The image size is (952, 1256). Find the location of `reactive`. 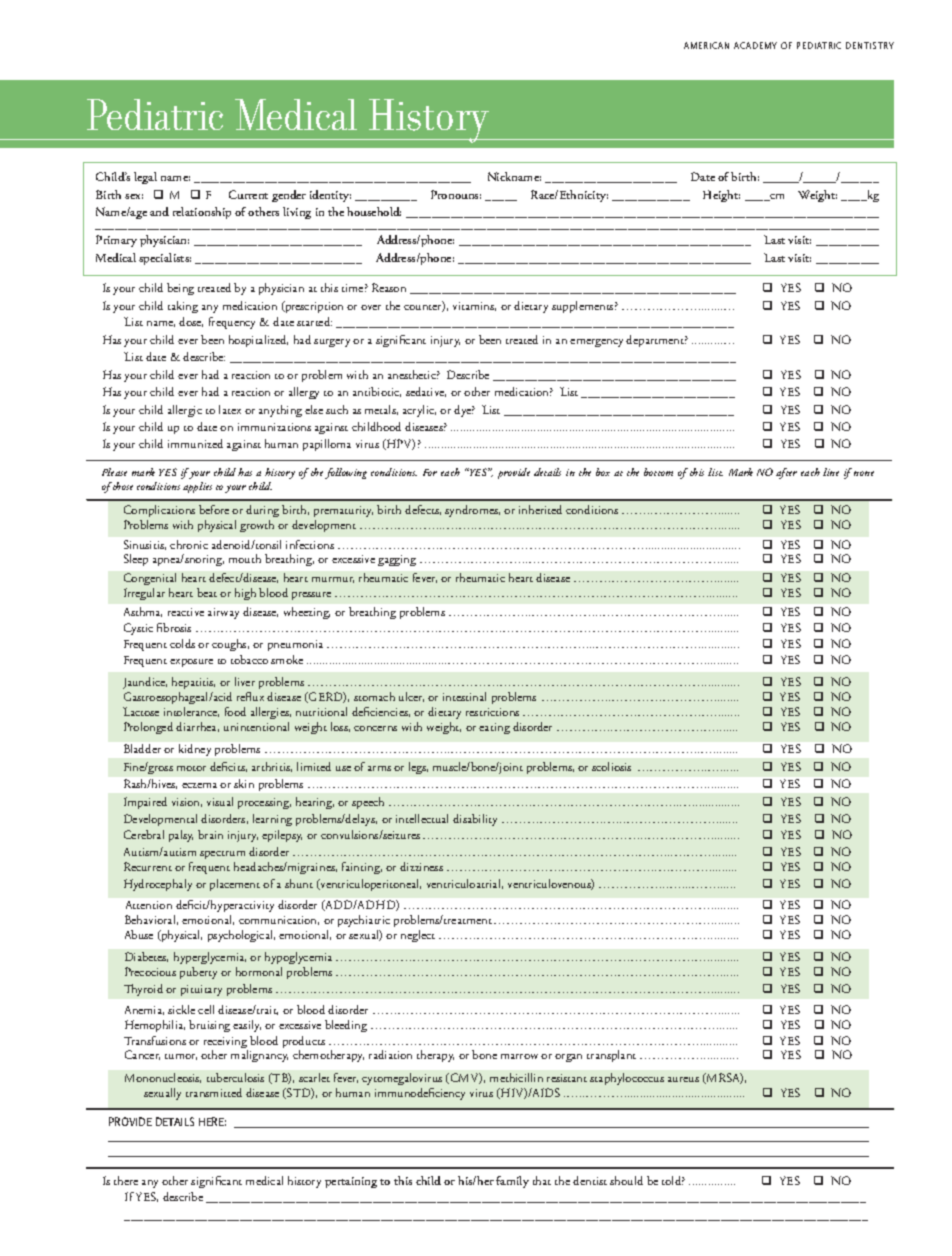

reactive is located at coordinates (186, 612).
